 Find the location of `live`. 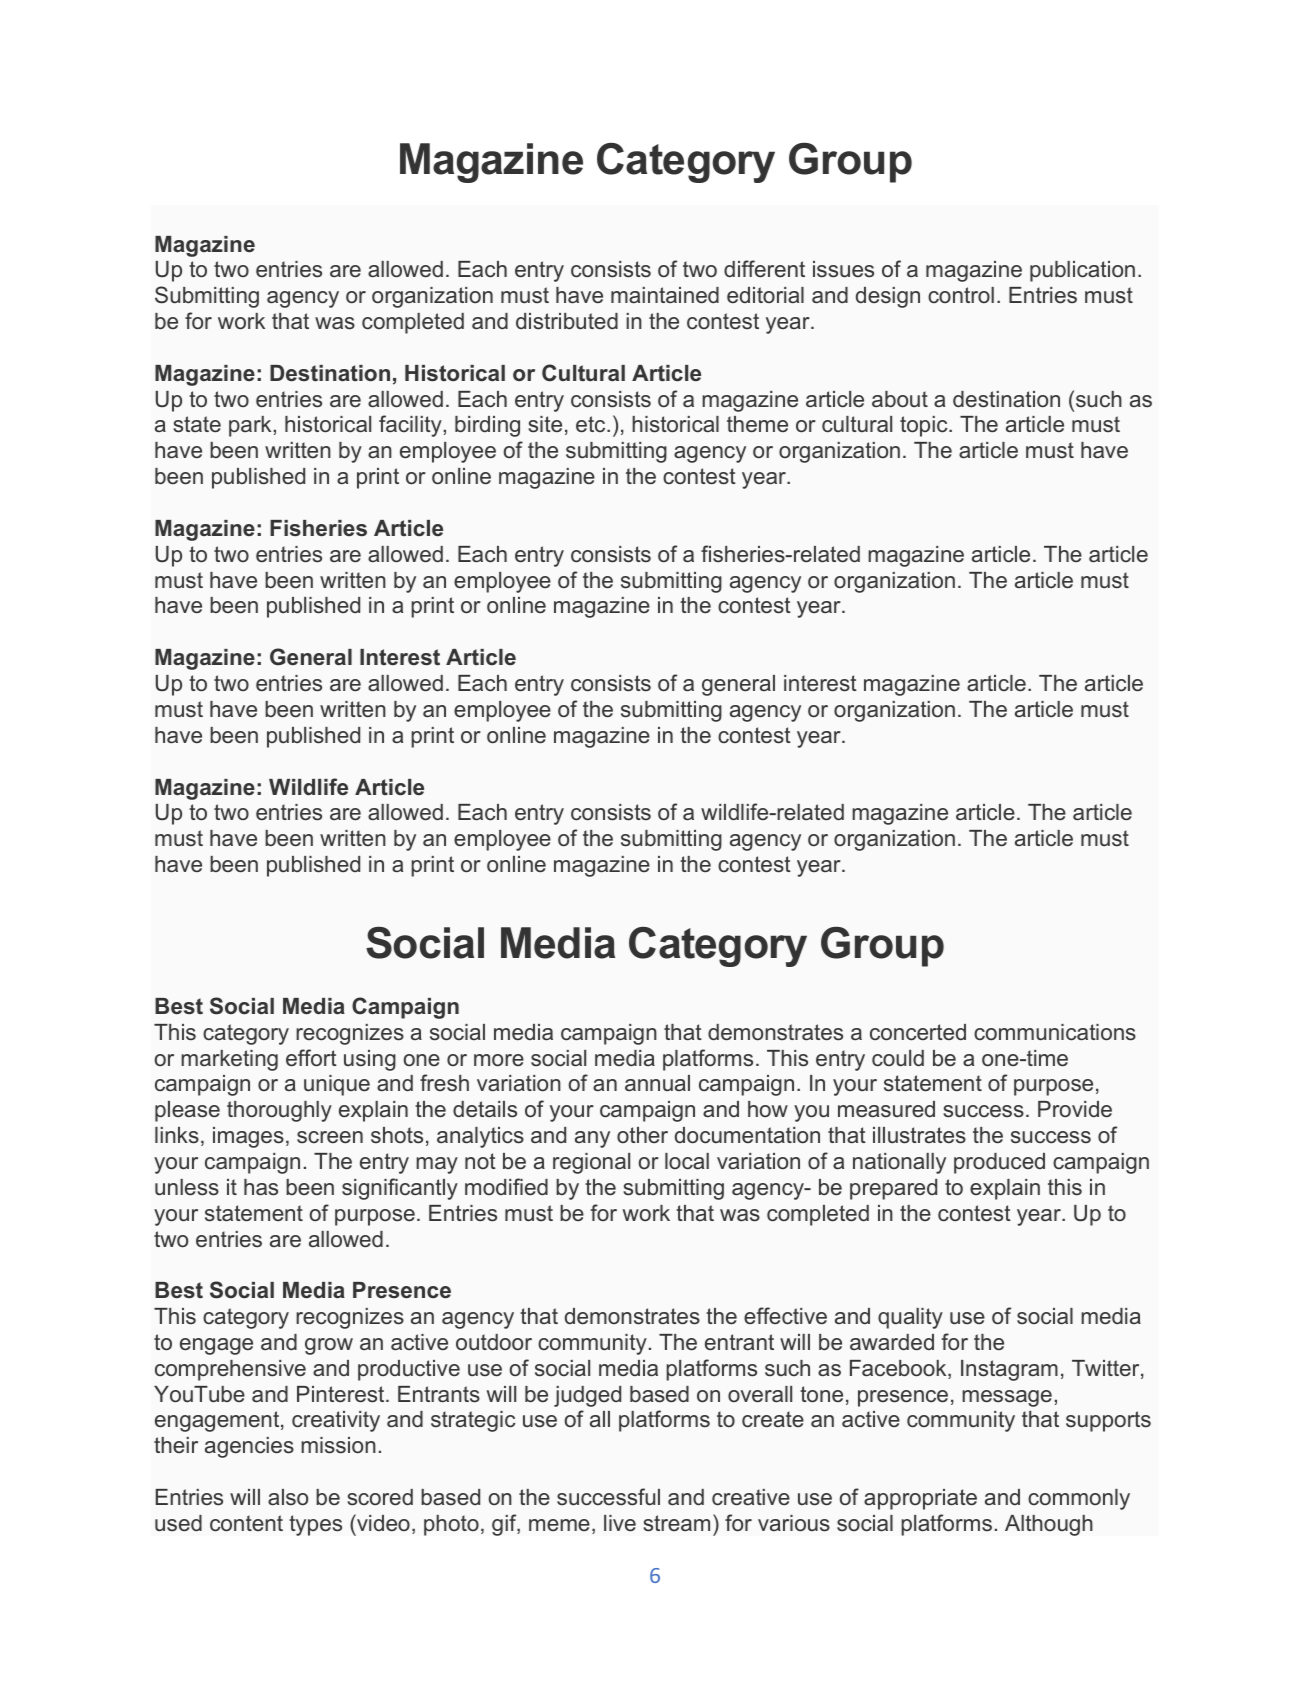

live is located at coordinates (620, 1523).
